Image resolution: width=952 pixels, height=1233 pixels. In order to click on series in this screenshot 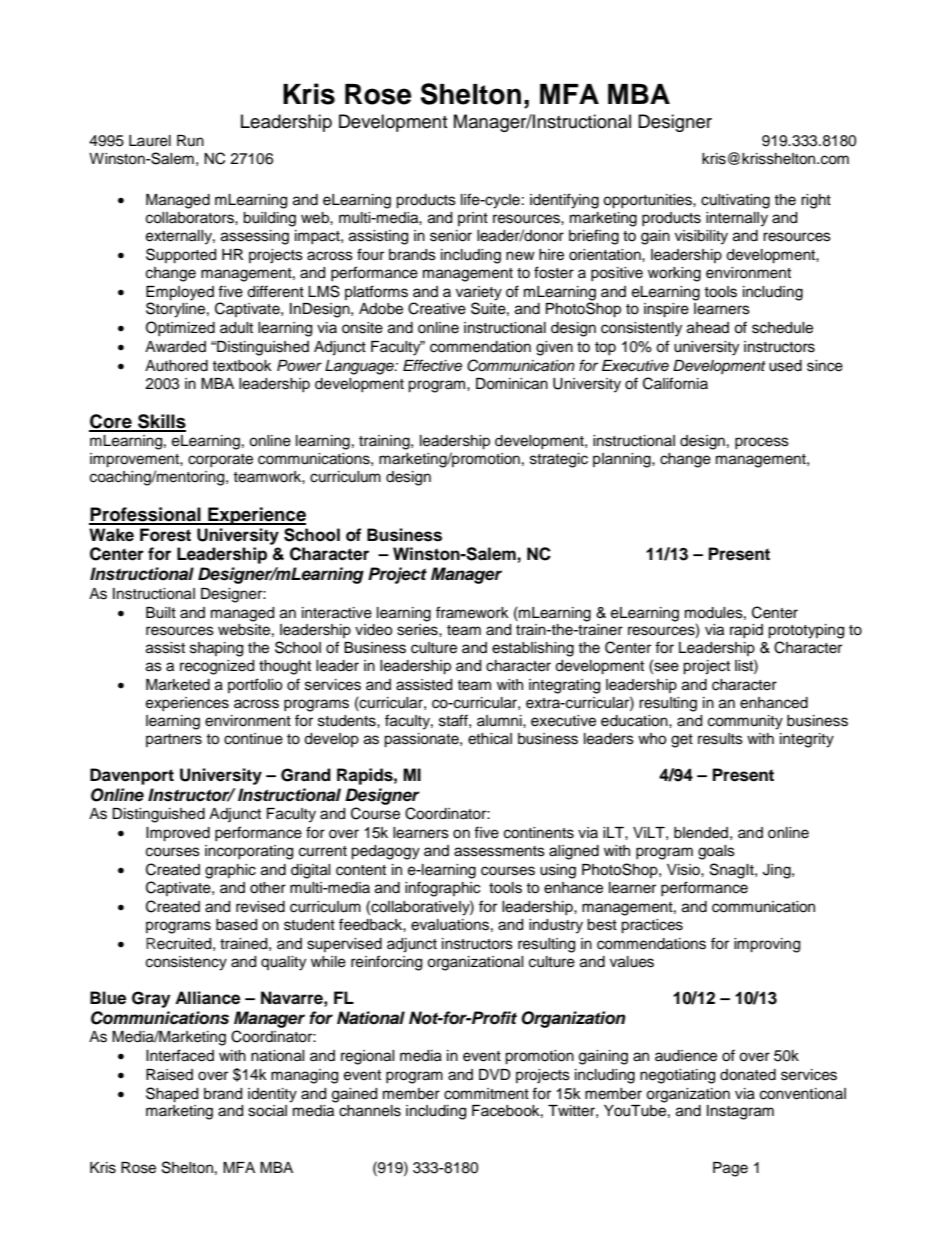, I will do `click(418, 630)`.
